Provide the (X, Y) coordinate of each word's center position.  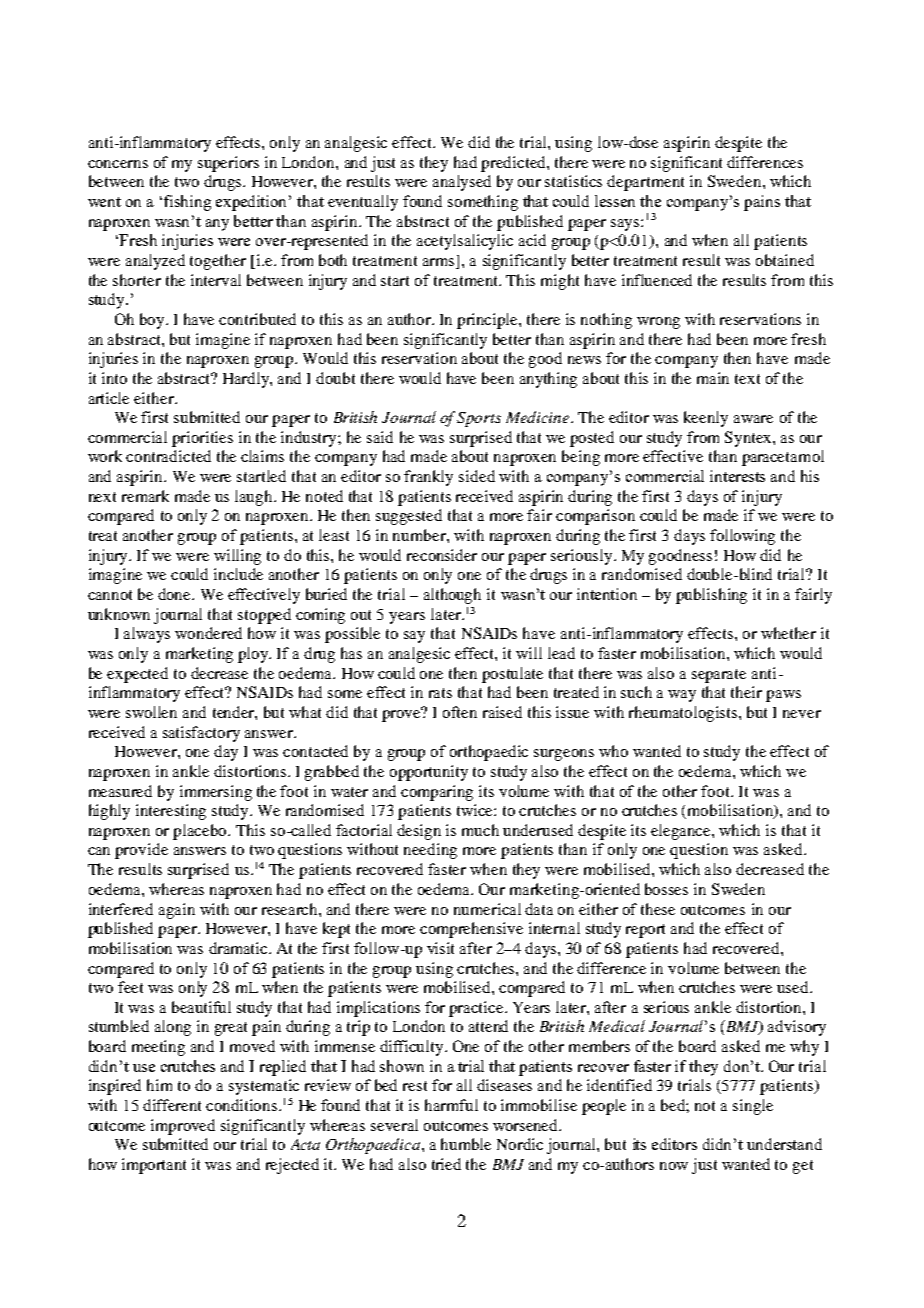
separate (719, 676)
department (645, 183)
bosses (666, 889)
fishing (187, 203)
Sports (479, 419)
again (177, 911)
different (172, 1105)
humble (466, 1144)
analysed (462, 183)
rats (440, 693)
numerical (487, 909)
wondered (208, 633)
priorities (202, 439)
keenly (706, 419)
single (753, 1107)
